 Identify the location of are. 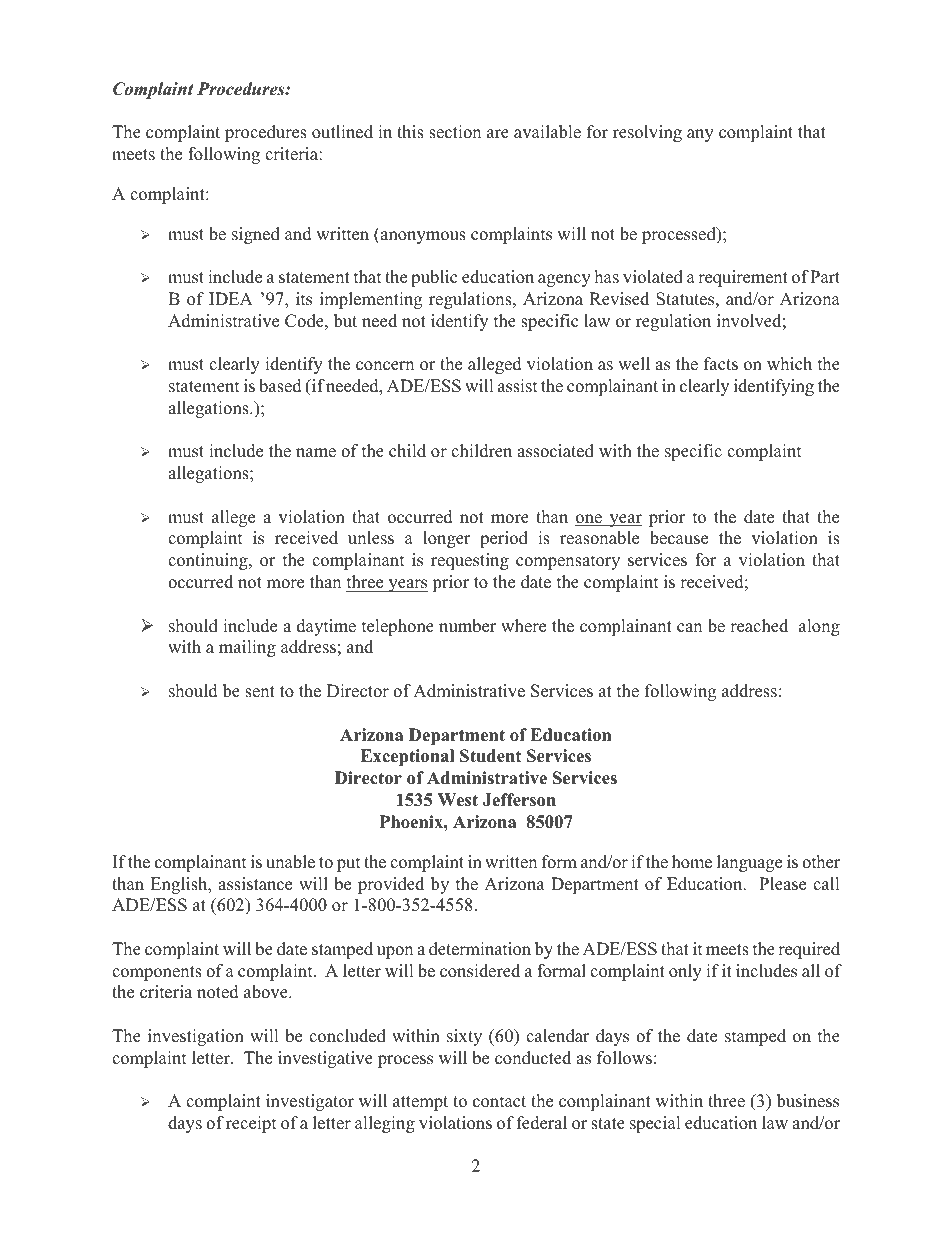
(498, 134).
